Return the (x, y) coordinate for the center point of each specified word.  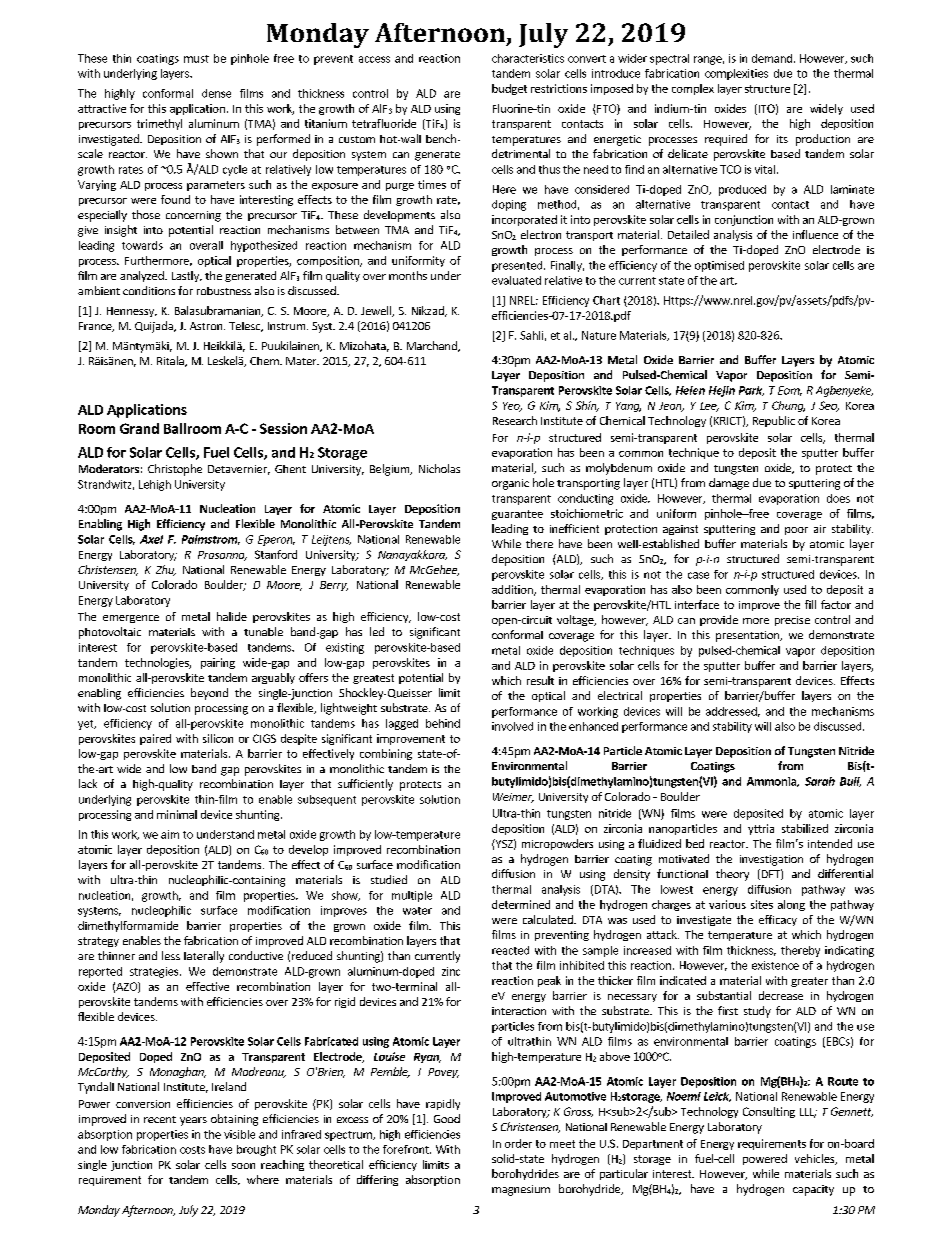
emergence (131, 619)
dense (216, 93)
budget (509, 89)
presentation (748, 636)
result (540, 680)
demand (772, 58)
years (193, 1121)
